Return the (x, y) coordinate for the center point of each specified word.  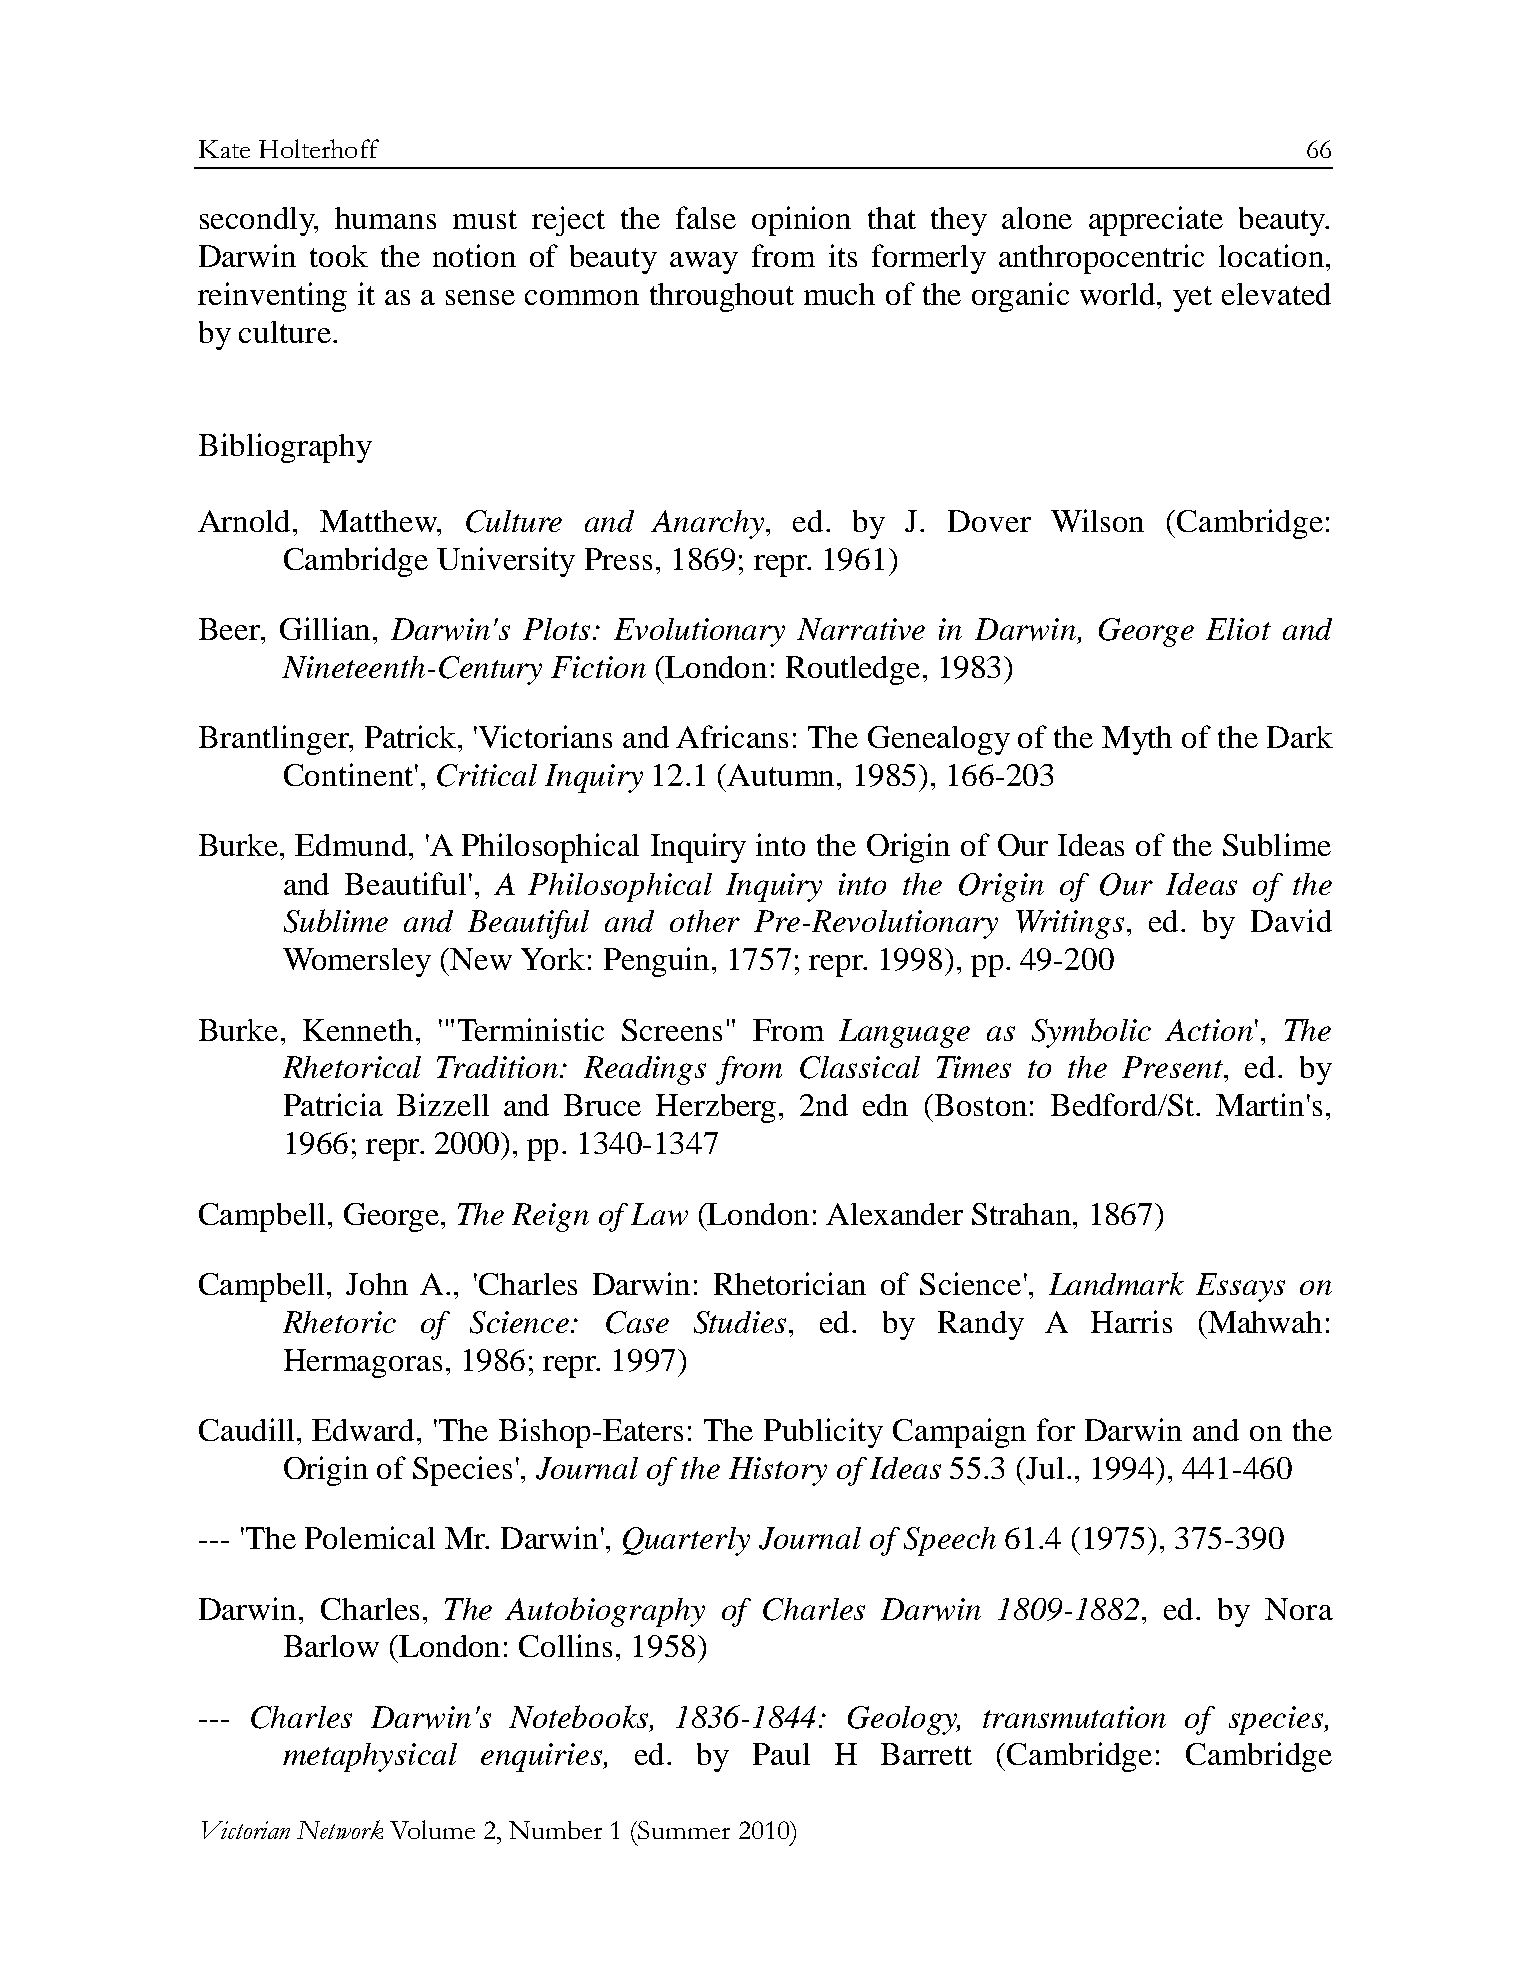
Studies (740, 1322)
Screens (672, 1030)
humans (385, 218)
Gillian (325, 628)
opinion (801, 221)
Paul (781, 1754)
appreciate (1156, 221)
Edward (363, 1430)
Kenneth (358, 1030)
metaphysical (370, 1757)
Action (1209, 1030)
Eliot (1238, 629)
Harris (1131, 1321)
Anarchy (707, 524)
